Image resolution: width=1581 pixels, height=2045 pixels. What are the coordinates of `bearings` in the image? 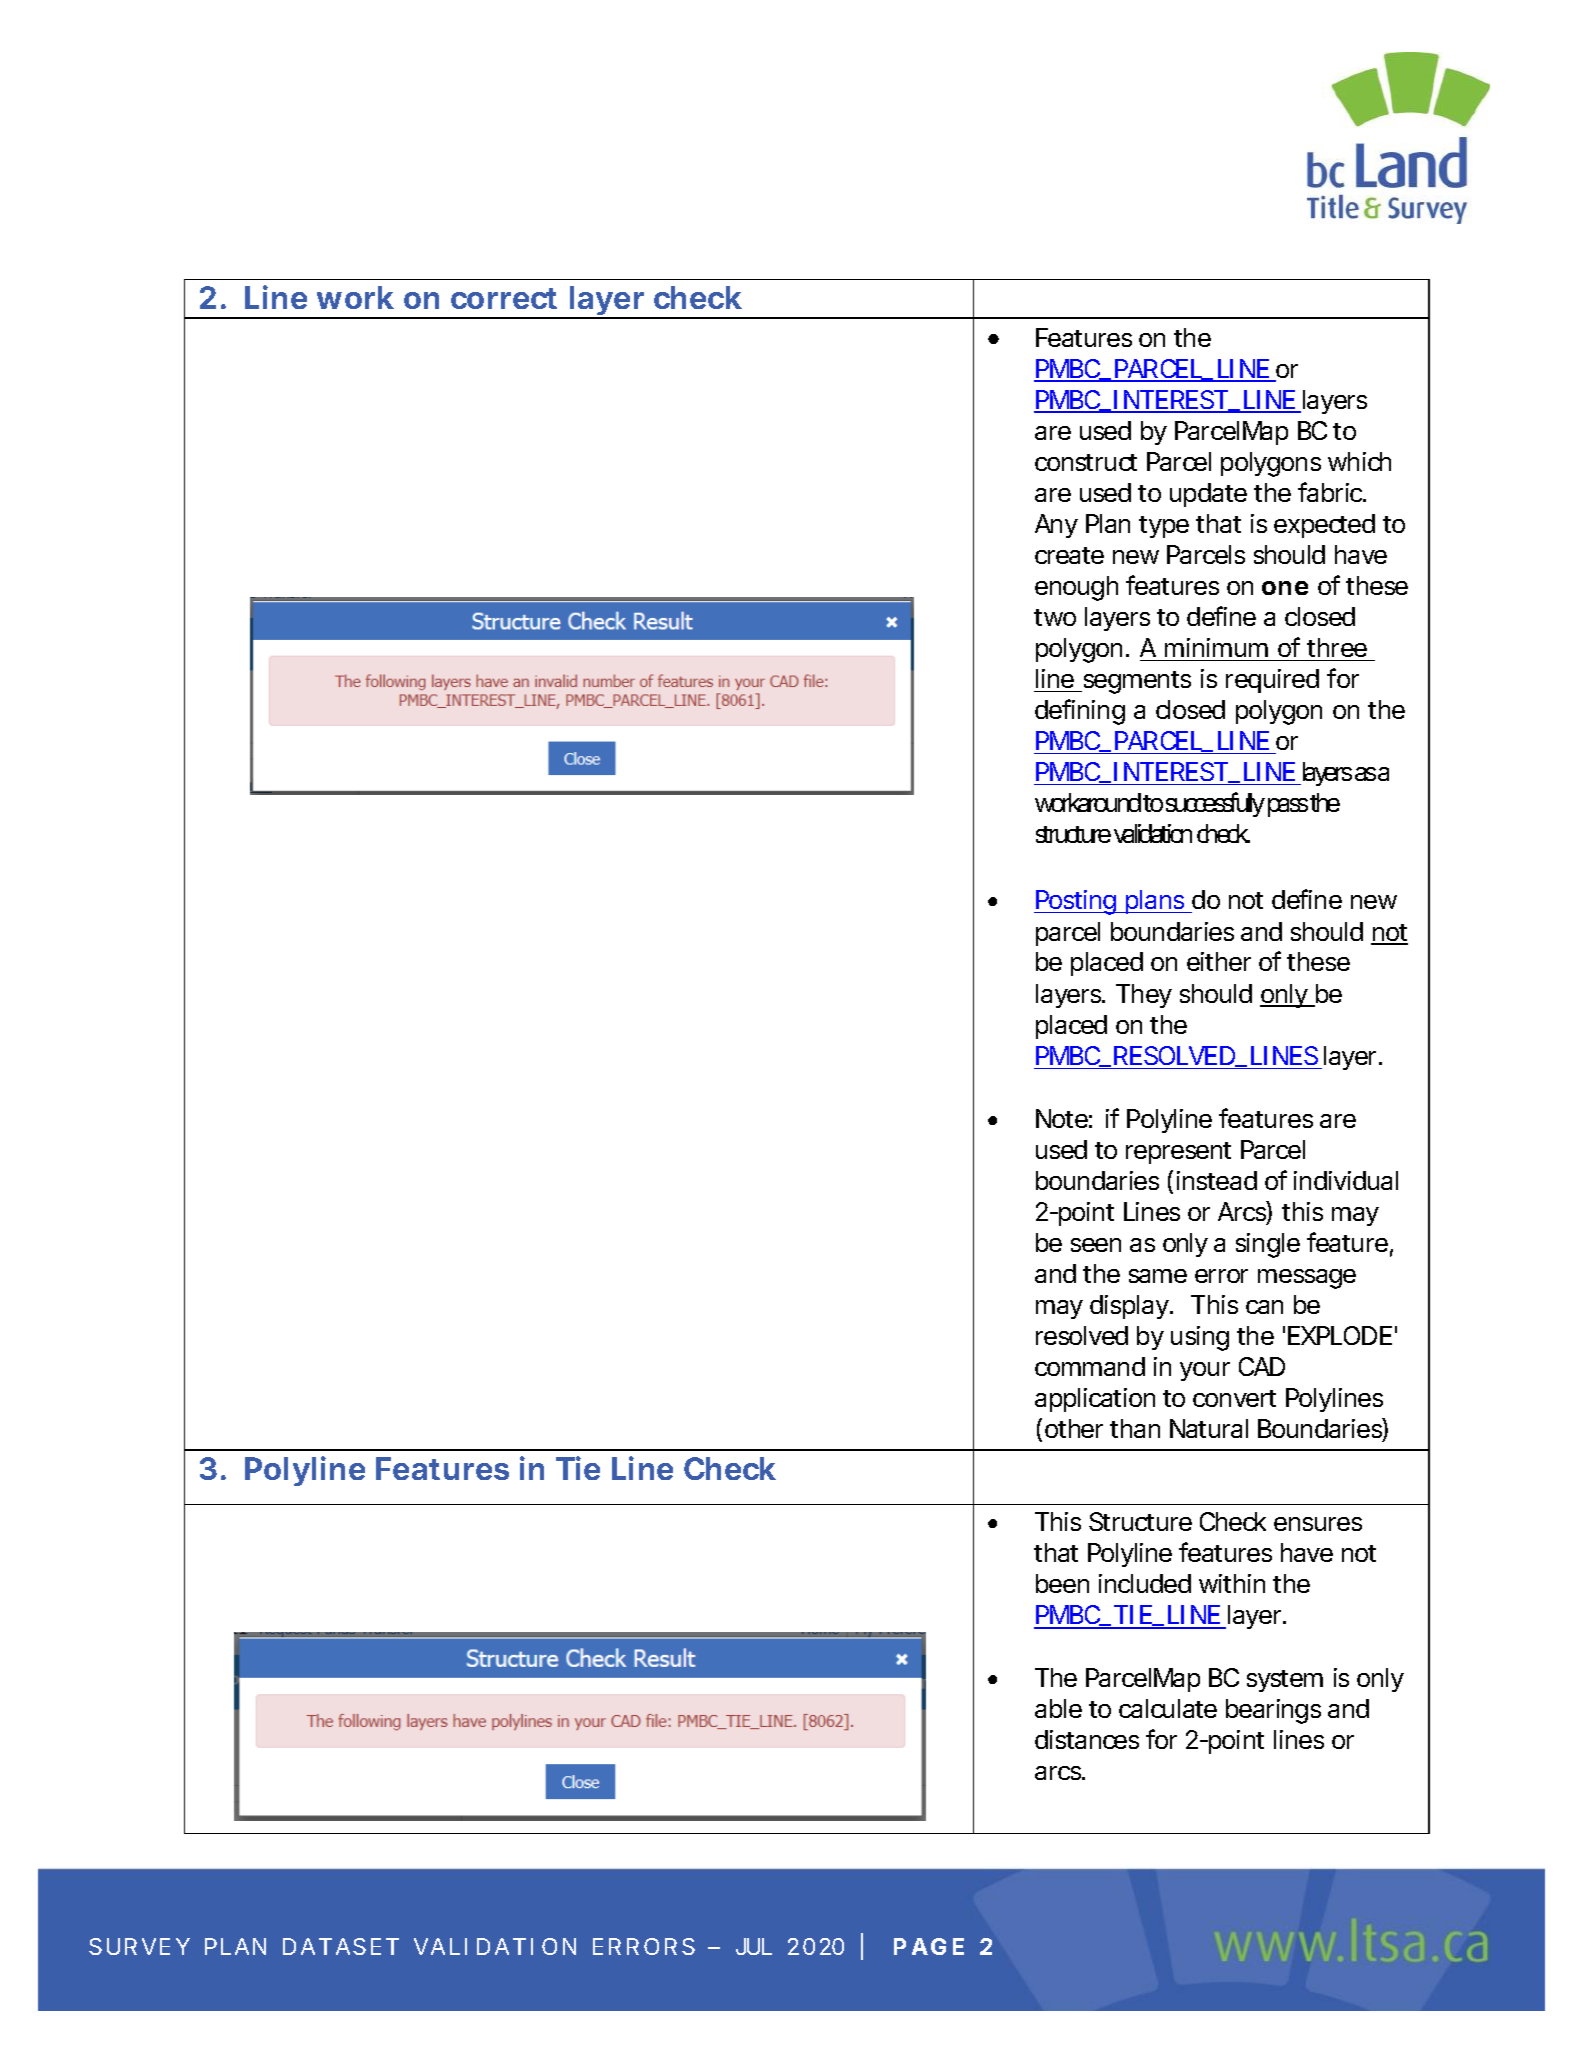 It's located at (1273, 1711).
